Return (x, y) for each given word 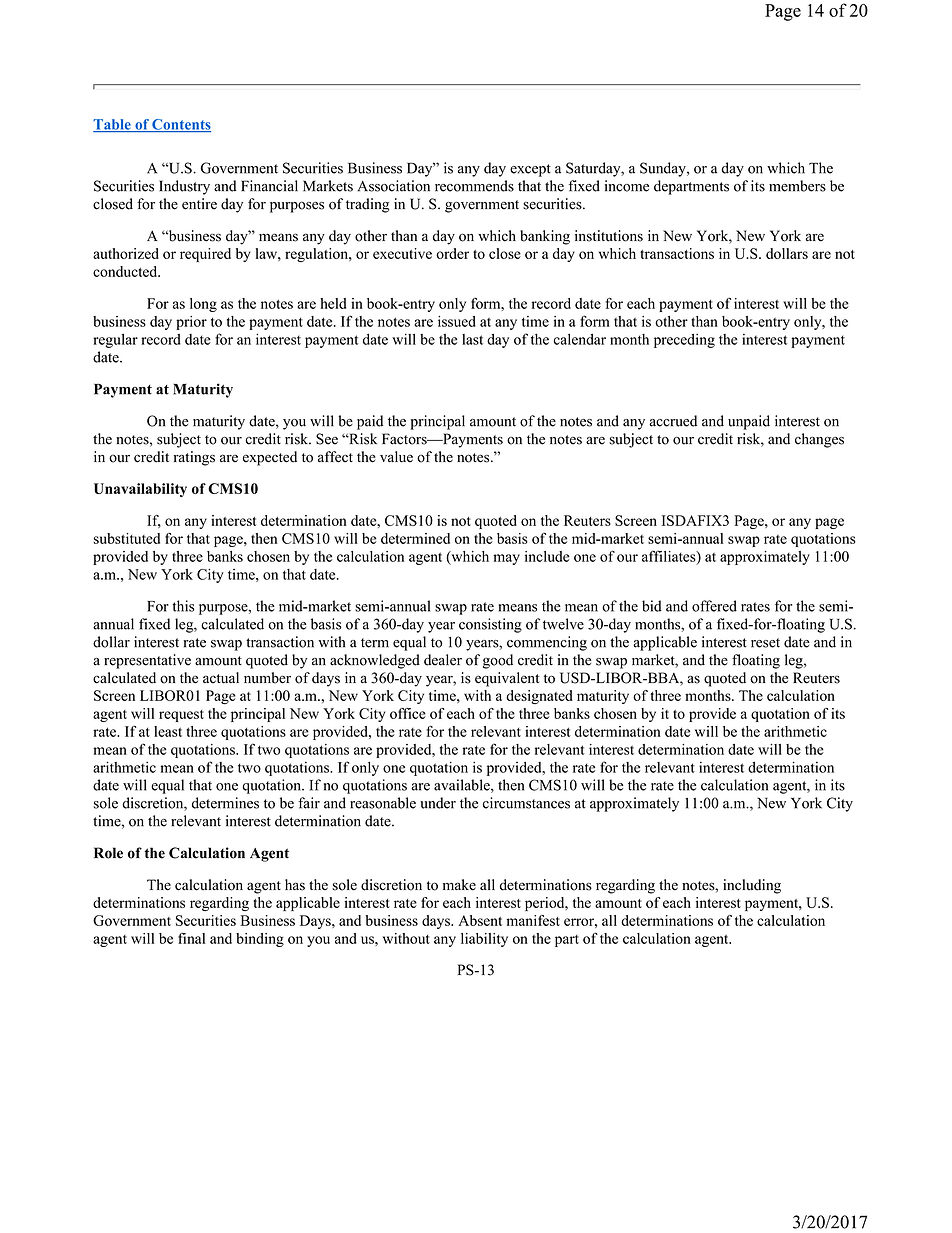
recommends (474, 186)
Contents (180, 125)
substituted (127, 538)
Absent (480, 920)
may (506, 559)
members (797, 186)
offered (714, 606)
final (191, 938)
